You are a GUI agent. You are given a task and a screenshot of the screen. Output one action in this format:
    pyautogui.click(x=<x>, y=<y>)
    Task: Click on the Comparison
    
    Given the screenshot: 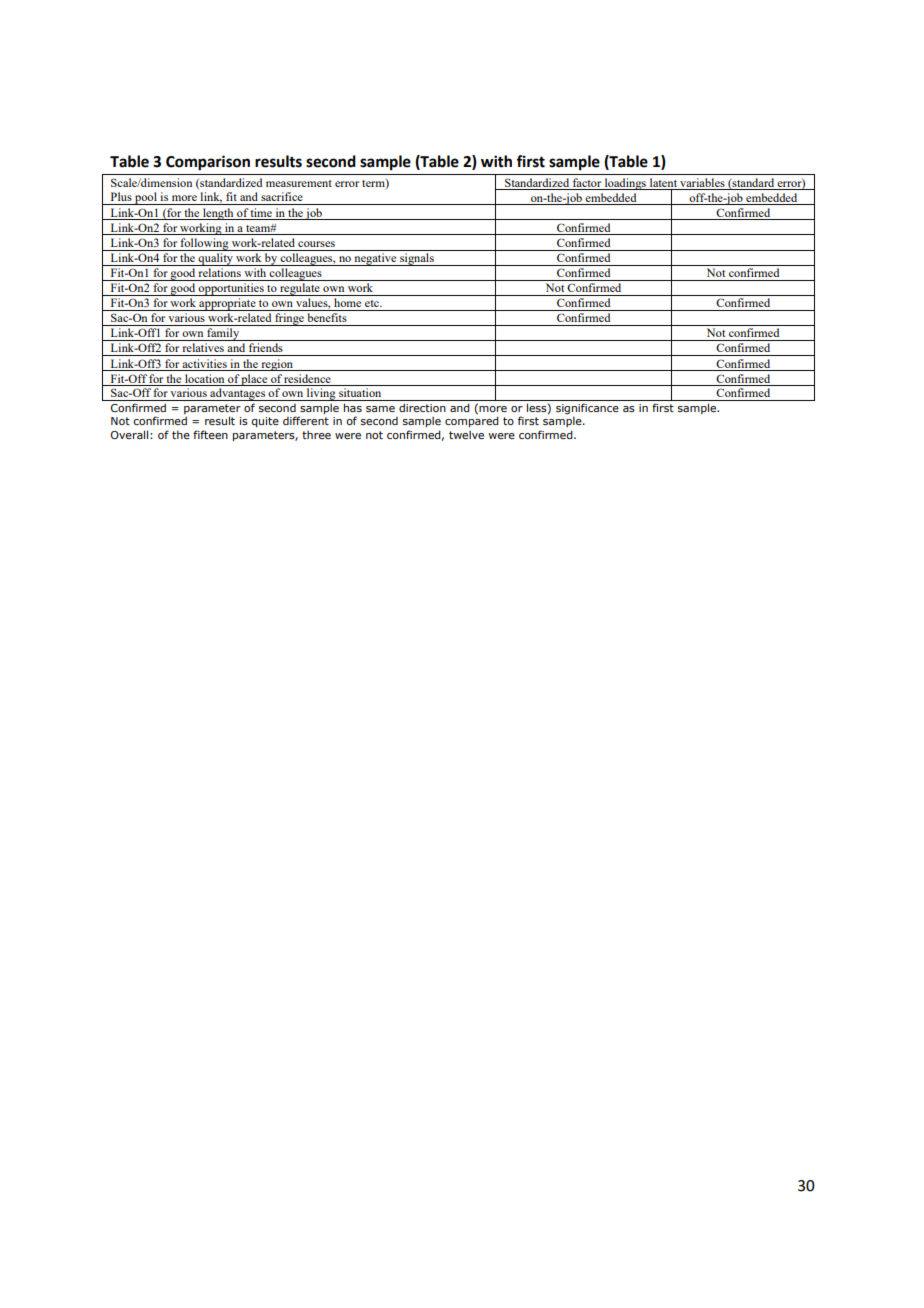 What is the action you would take?
    pyautogui.click(x=208, y=163)
